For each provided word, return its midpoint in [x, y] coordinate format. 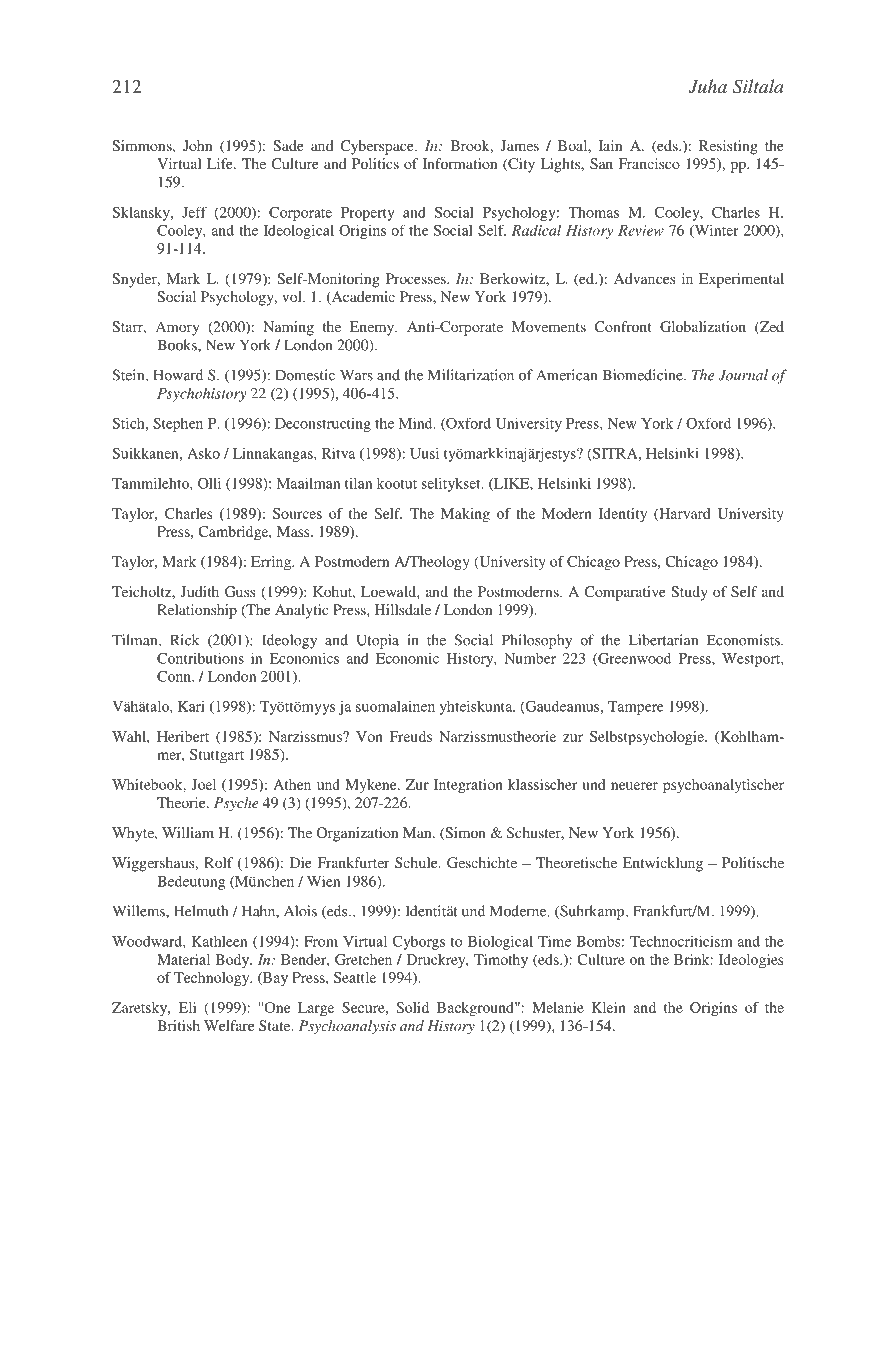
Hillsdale [403, 609]
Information [460, 163]
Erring [272, 563]
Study [689, 593]
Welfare [229, 1025]
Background [476, 1009]
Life [221, 163]
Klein [609, 1007]
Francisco [649, 163]
